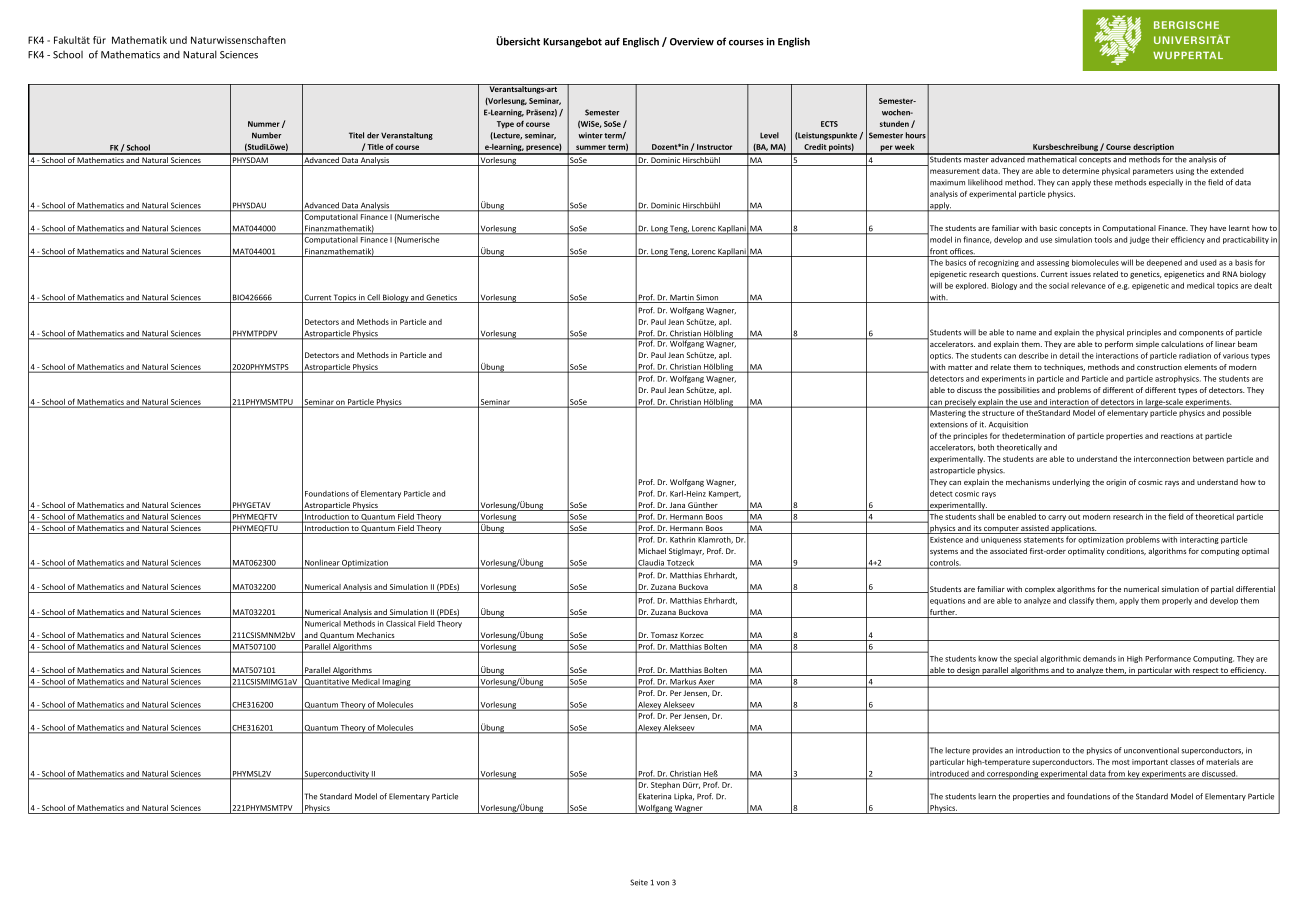 The height and width of the image is (924, 1308). What do you see at coordinates (1154, 149) in the image?
I see `description` at bounding box center [1154, 149].
